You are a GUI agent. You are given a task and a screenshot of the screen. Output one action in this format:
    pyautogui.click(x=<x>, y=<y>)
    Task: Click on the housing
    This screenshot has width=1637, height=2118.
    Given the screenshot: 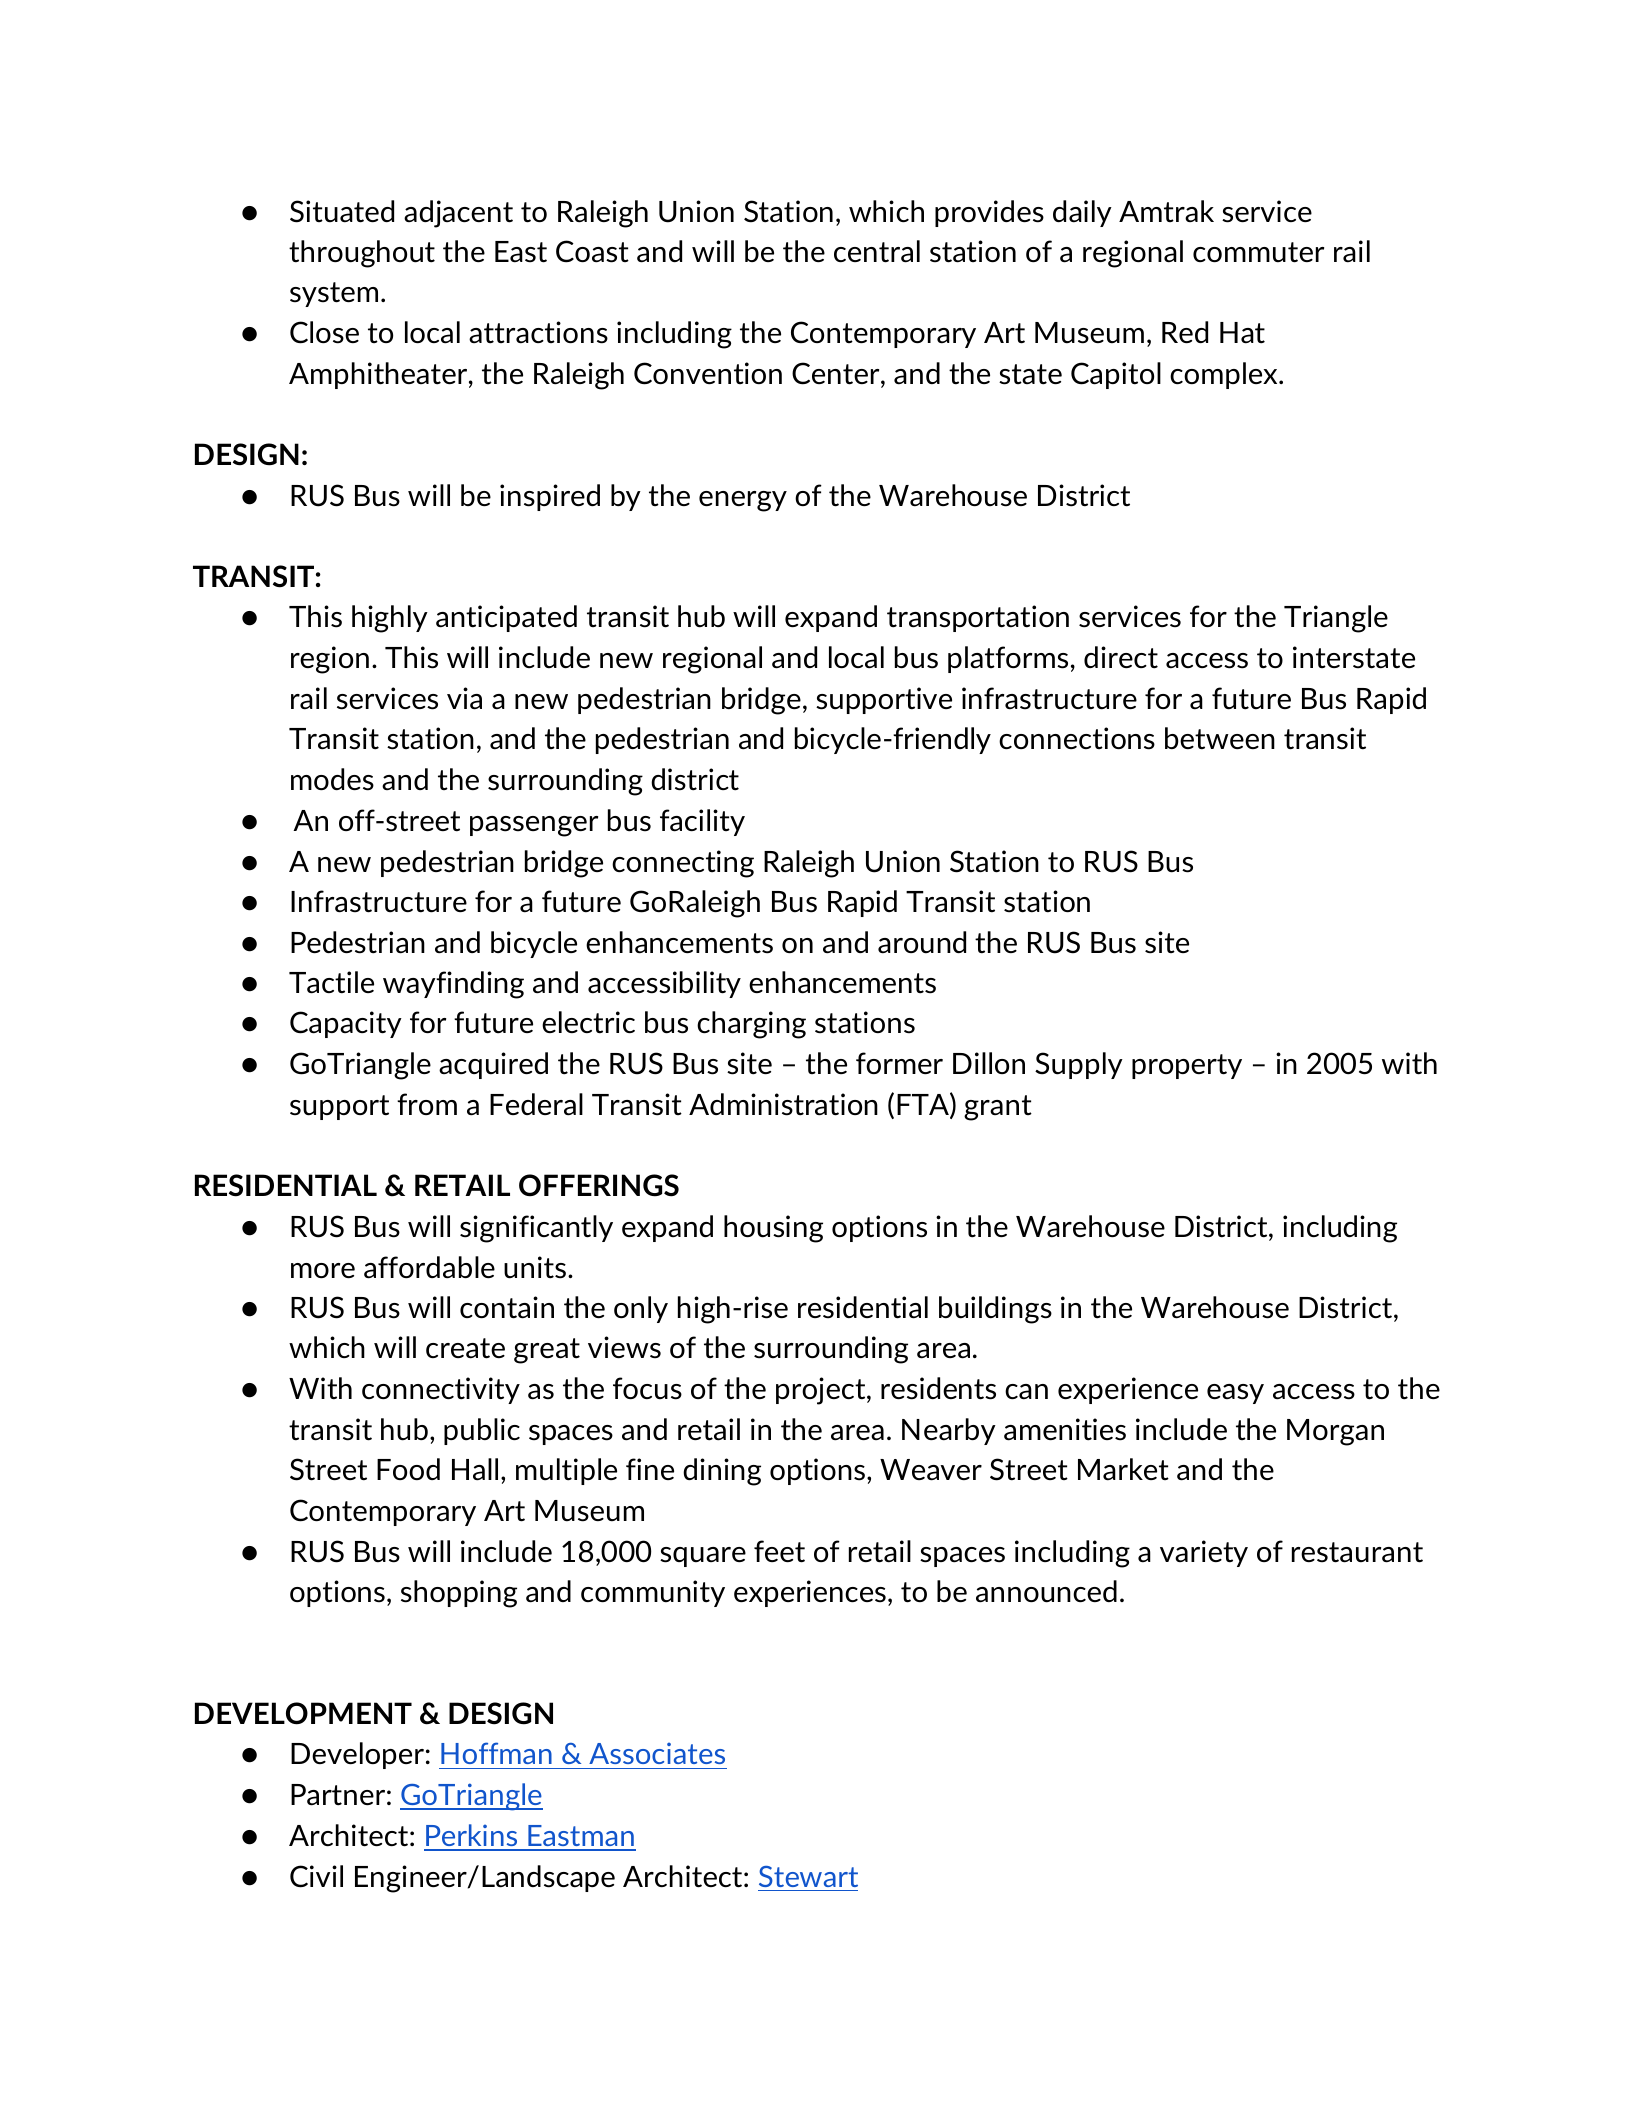 What is the action you would take?
    pyautogui.click(x=773, y=1229)
